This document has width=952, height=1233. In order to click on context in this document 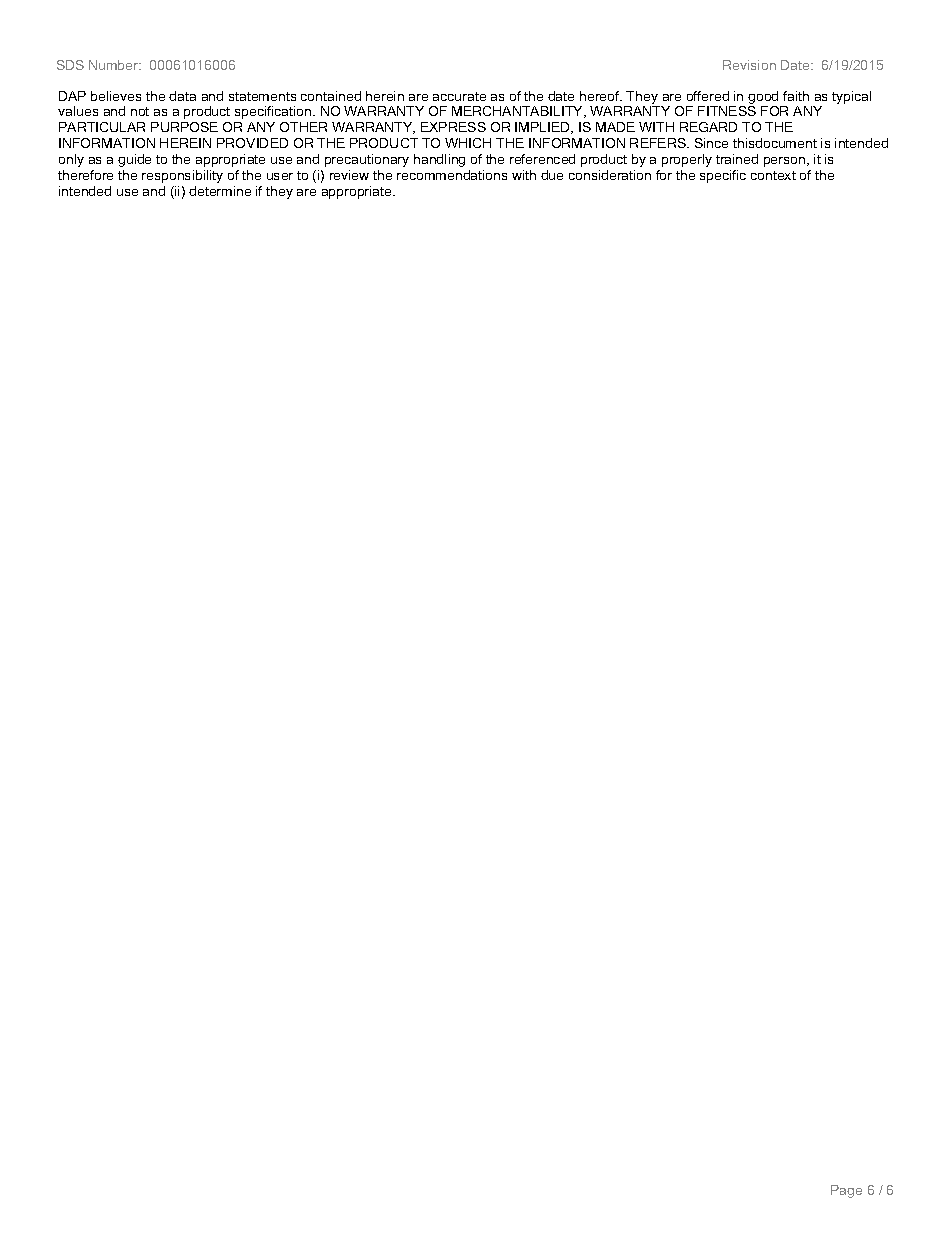, I will do `click(773, 175)`.
